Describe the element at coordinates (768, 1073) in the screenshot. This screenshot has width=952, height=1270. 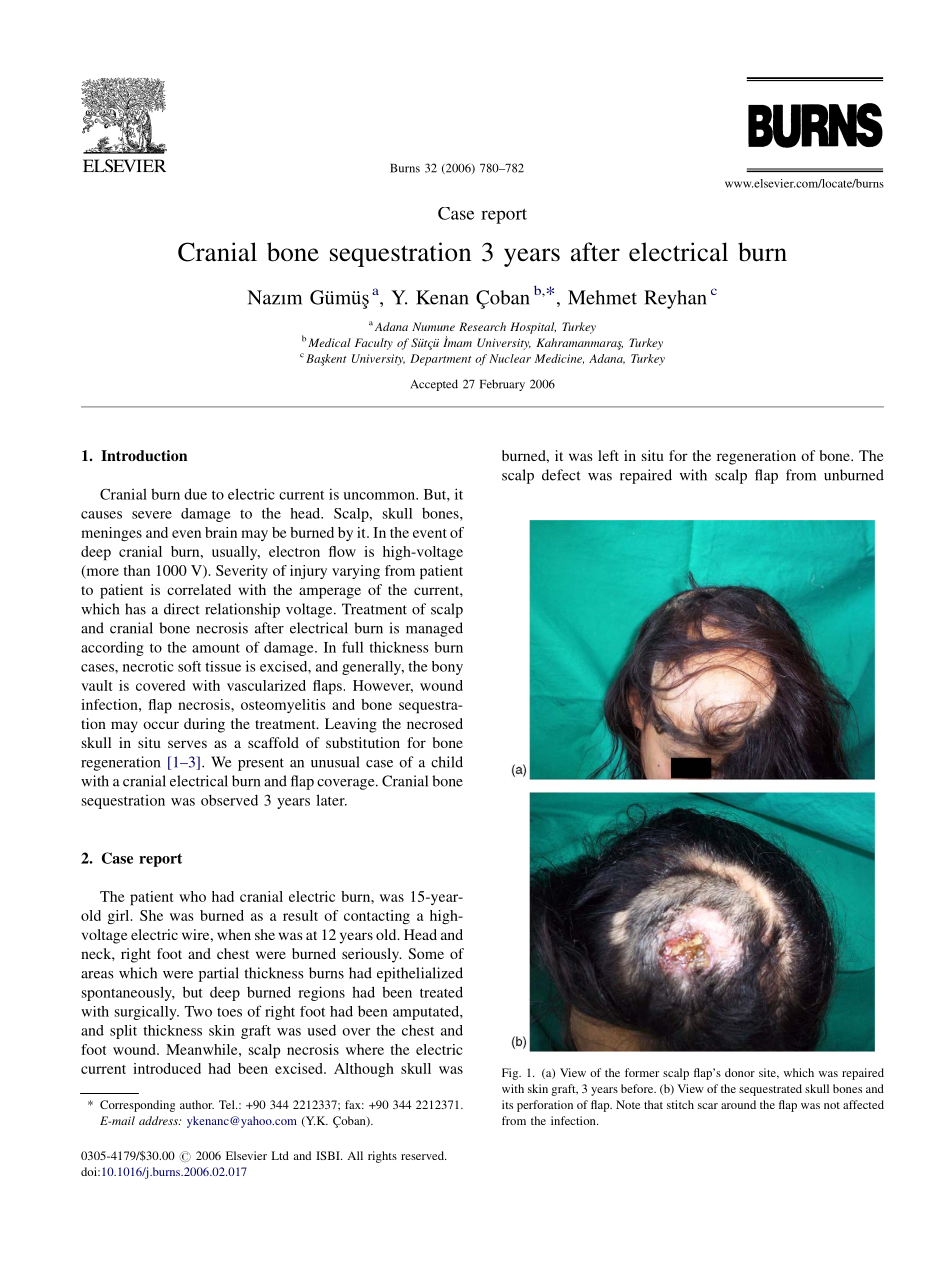
I see `site` at that location.
